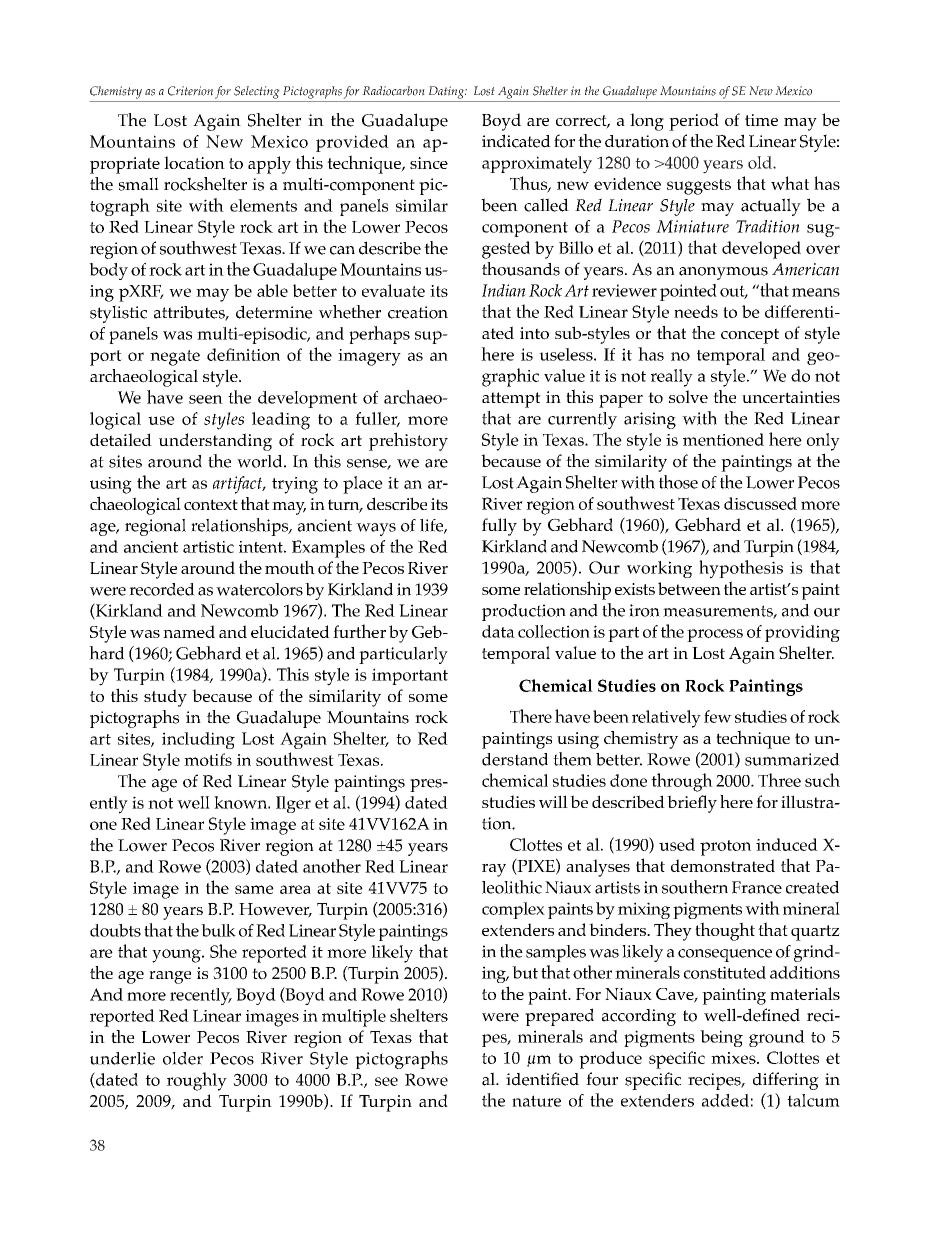  Describe the element at coordinates (448, 92) in the screenshot. I see `Dating` at that location.
